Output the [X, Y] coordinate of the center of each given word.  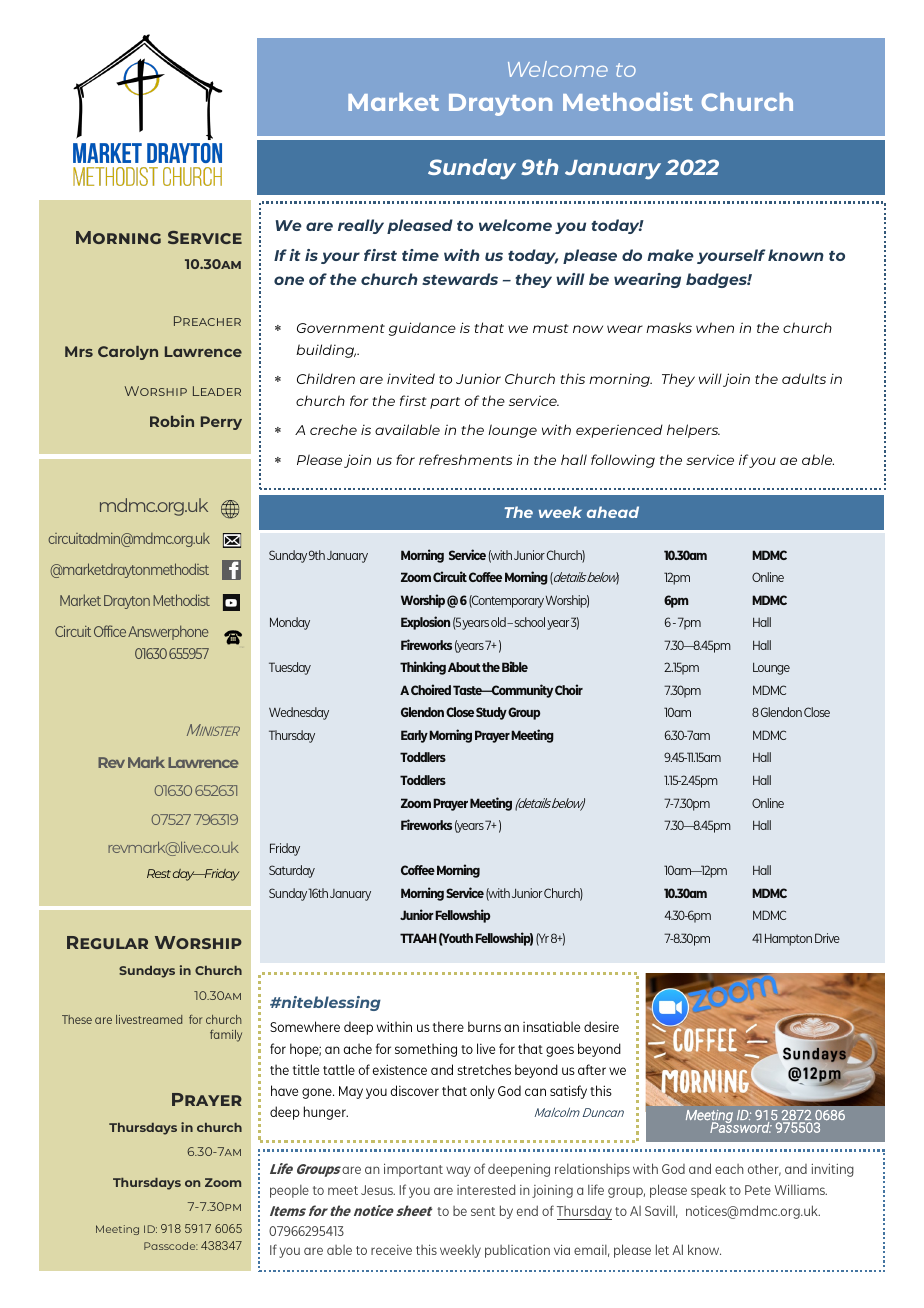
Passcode [171, 1246]
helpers [693, 431]
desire [601, 1026]
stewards [460, 279]
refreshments [465, 459]
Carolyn [128, 353]
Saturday [292, 871]
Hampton [788, 939]
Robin [172, 421]
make [670, 255]
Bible [515, 666]
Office [110, 631]
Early [414, 736]
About [464, 667]
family [226, 1036]
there [448, 1026]
